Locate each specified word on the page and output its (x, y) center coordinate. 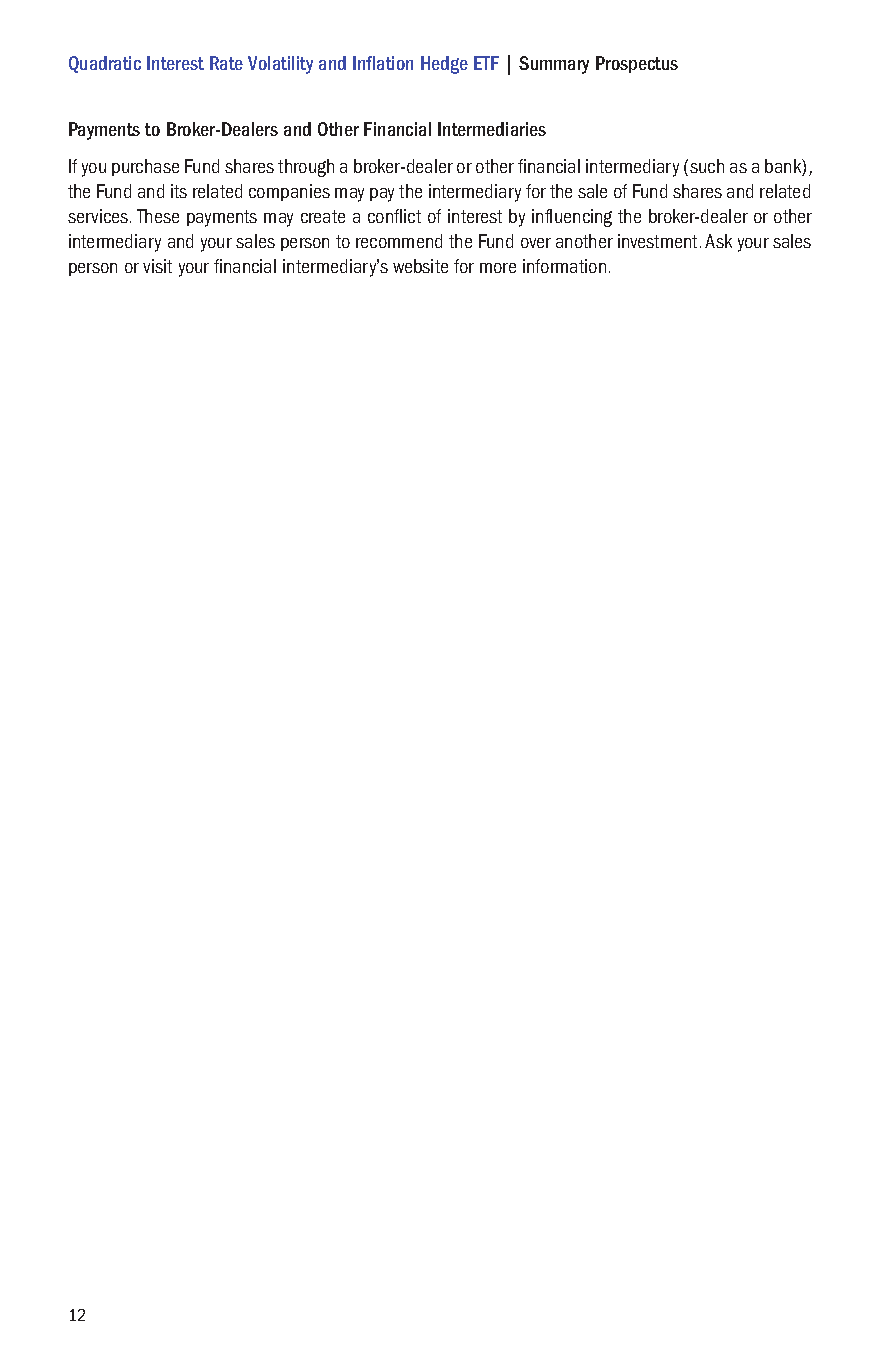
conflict (394, 216)
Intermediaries (492, 129)
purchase (145, 167)
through (306, 168)
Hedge (444, 65)
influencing (572, 218)
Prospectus (637, 64)
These (158, 216)
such (707, 166)
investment (659, 241)
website (420, 266)
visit (157, 266)
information (564, 266)
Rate (226, 63)
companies (289, 192)
